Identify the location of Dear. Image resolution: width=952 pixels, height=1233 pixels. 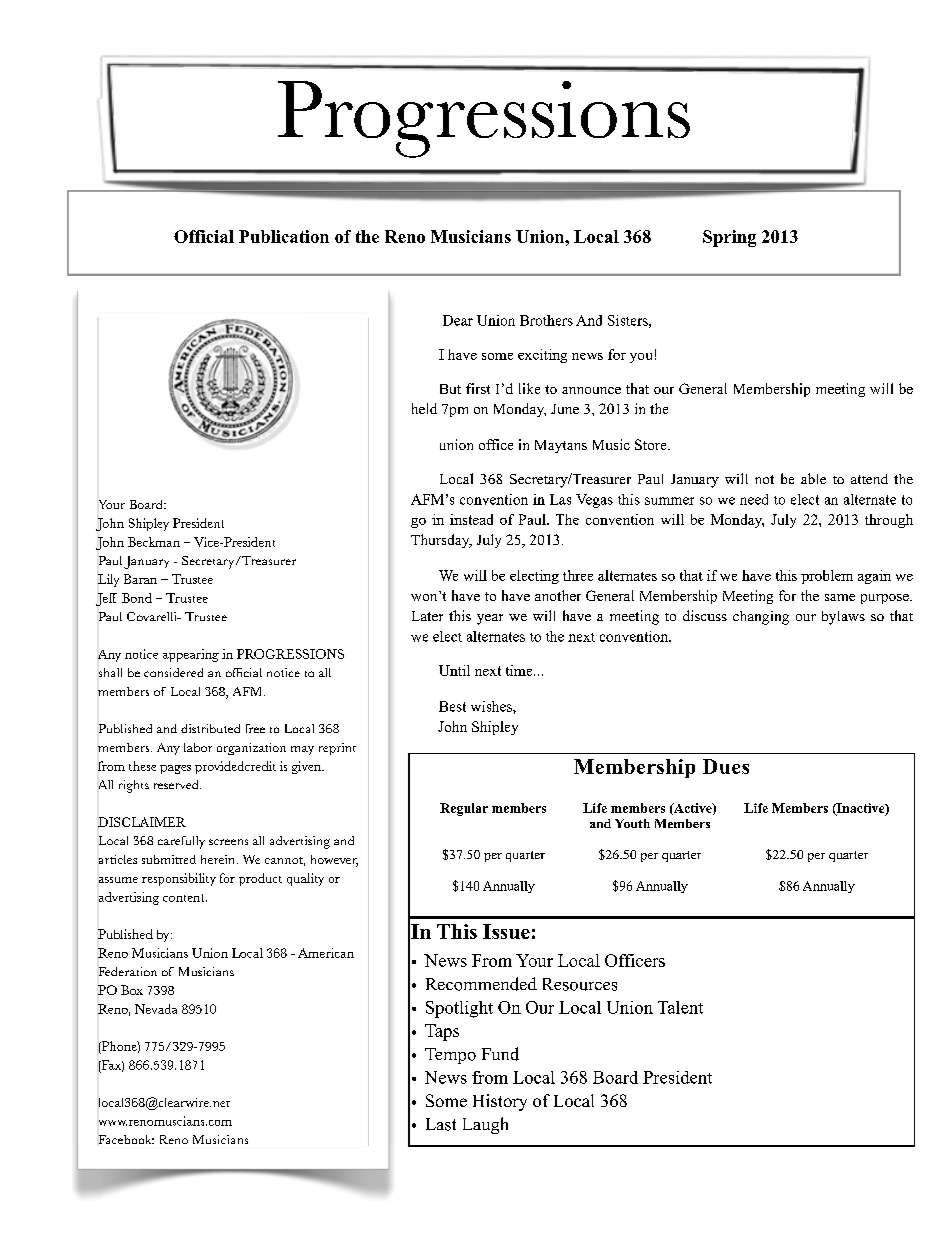
(458, 320).
